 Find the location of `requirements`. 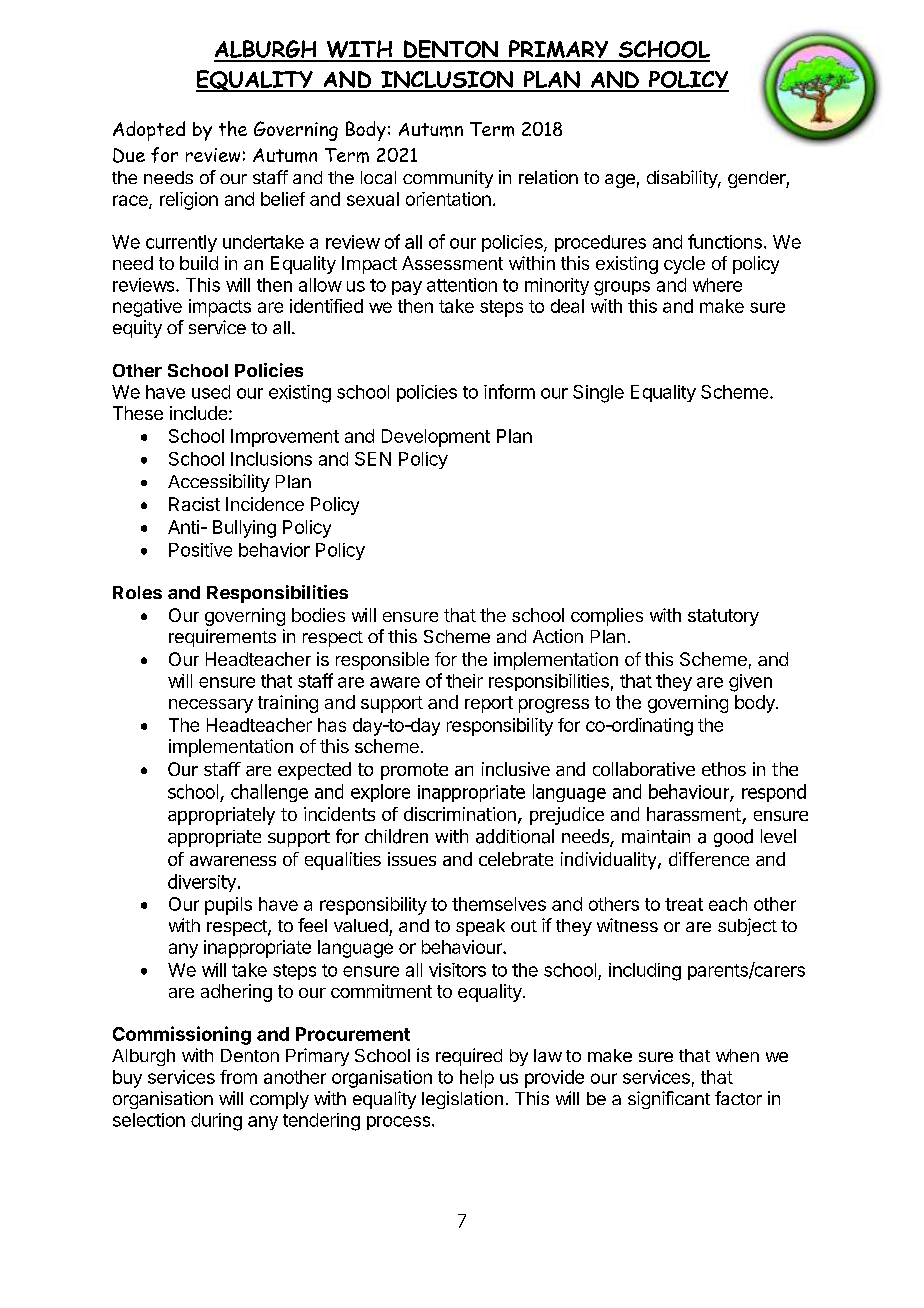

requirements is located at coordinates (222, 638).
